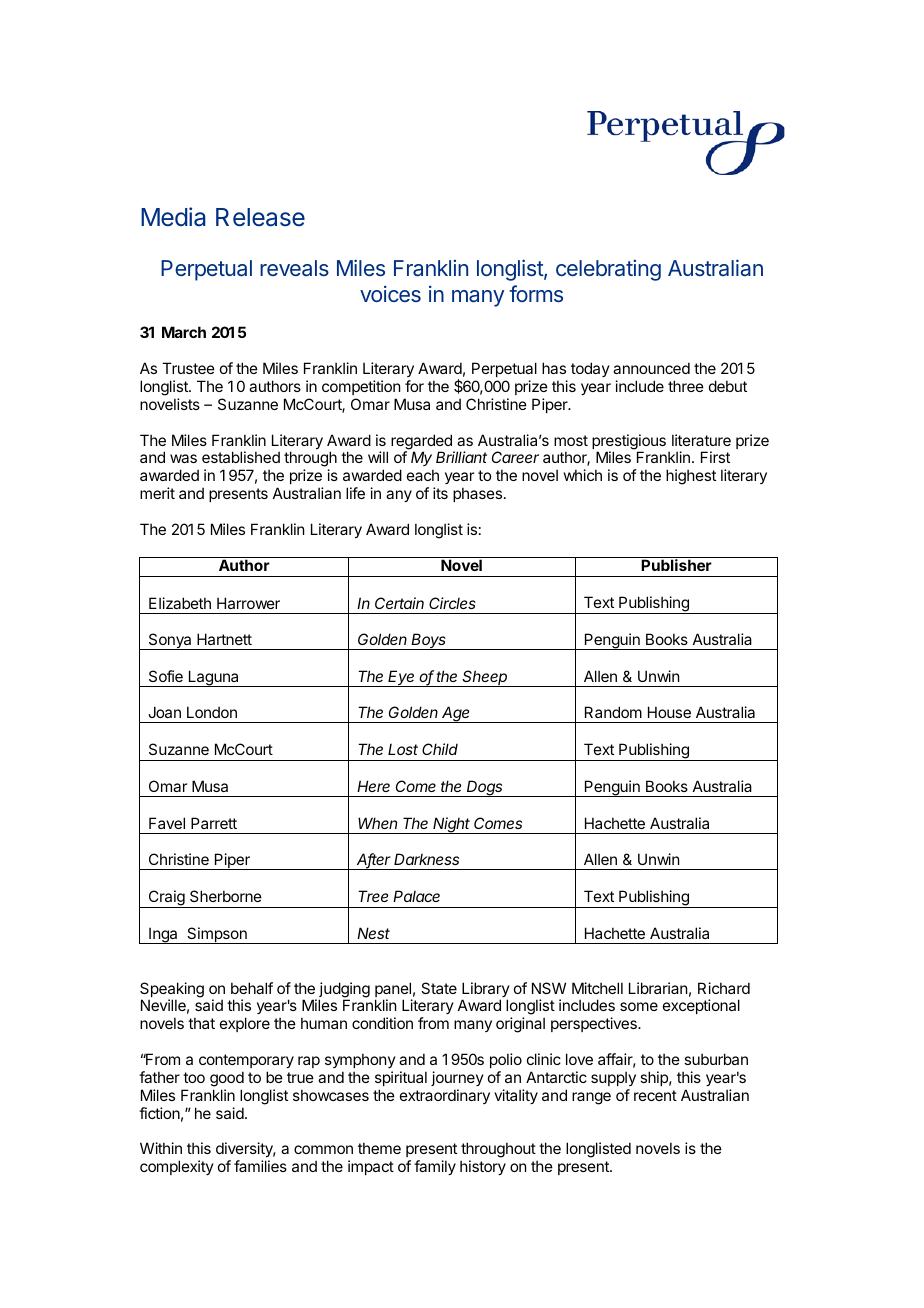 This screenshot has width=924, height=1308. Describe the element at coordinates (452, 603) in the screenshot. I see `Circles` at that location.
